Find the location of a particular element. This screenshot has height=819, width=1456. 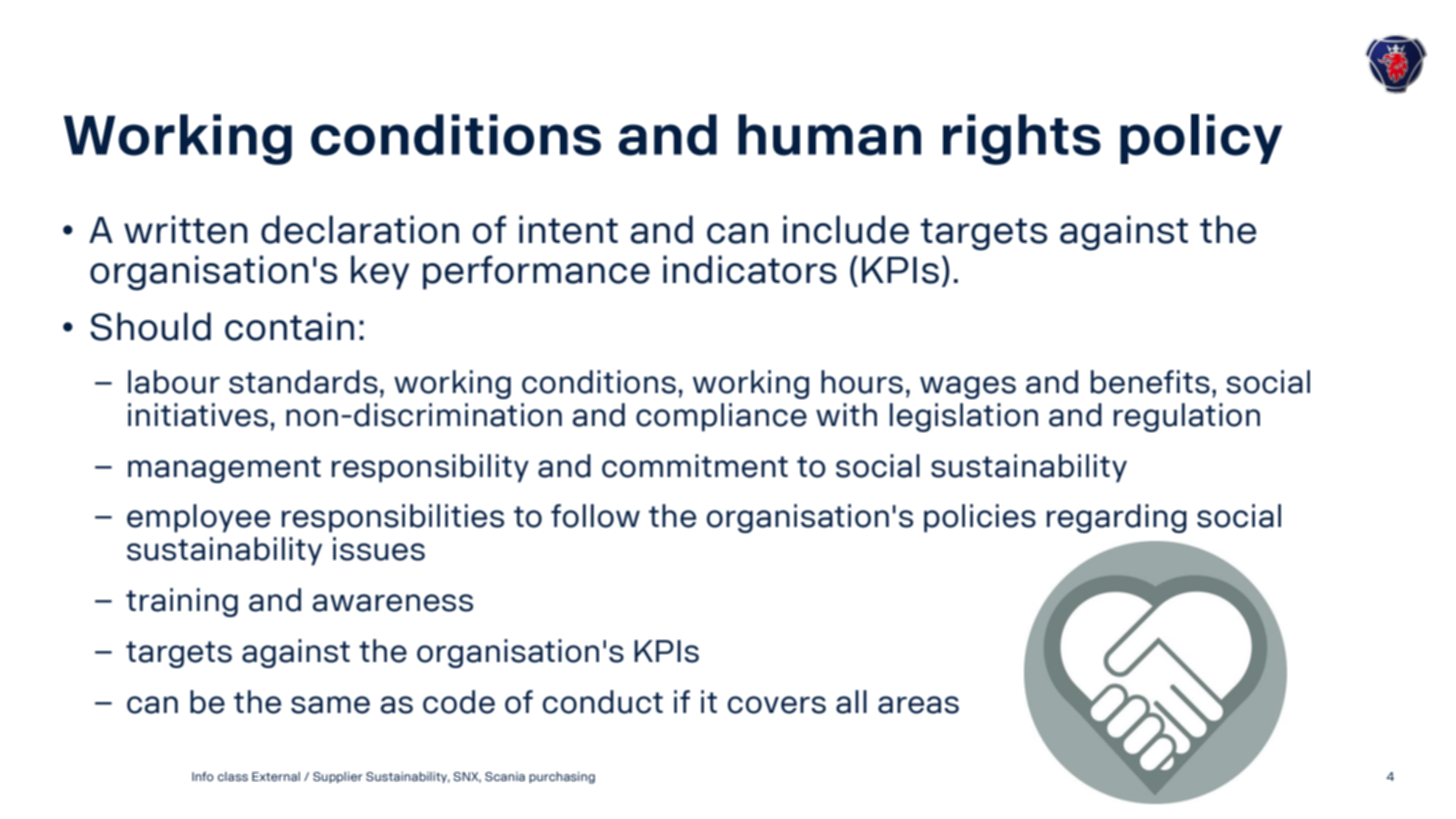

human is located at coordinates (829, 135).
